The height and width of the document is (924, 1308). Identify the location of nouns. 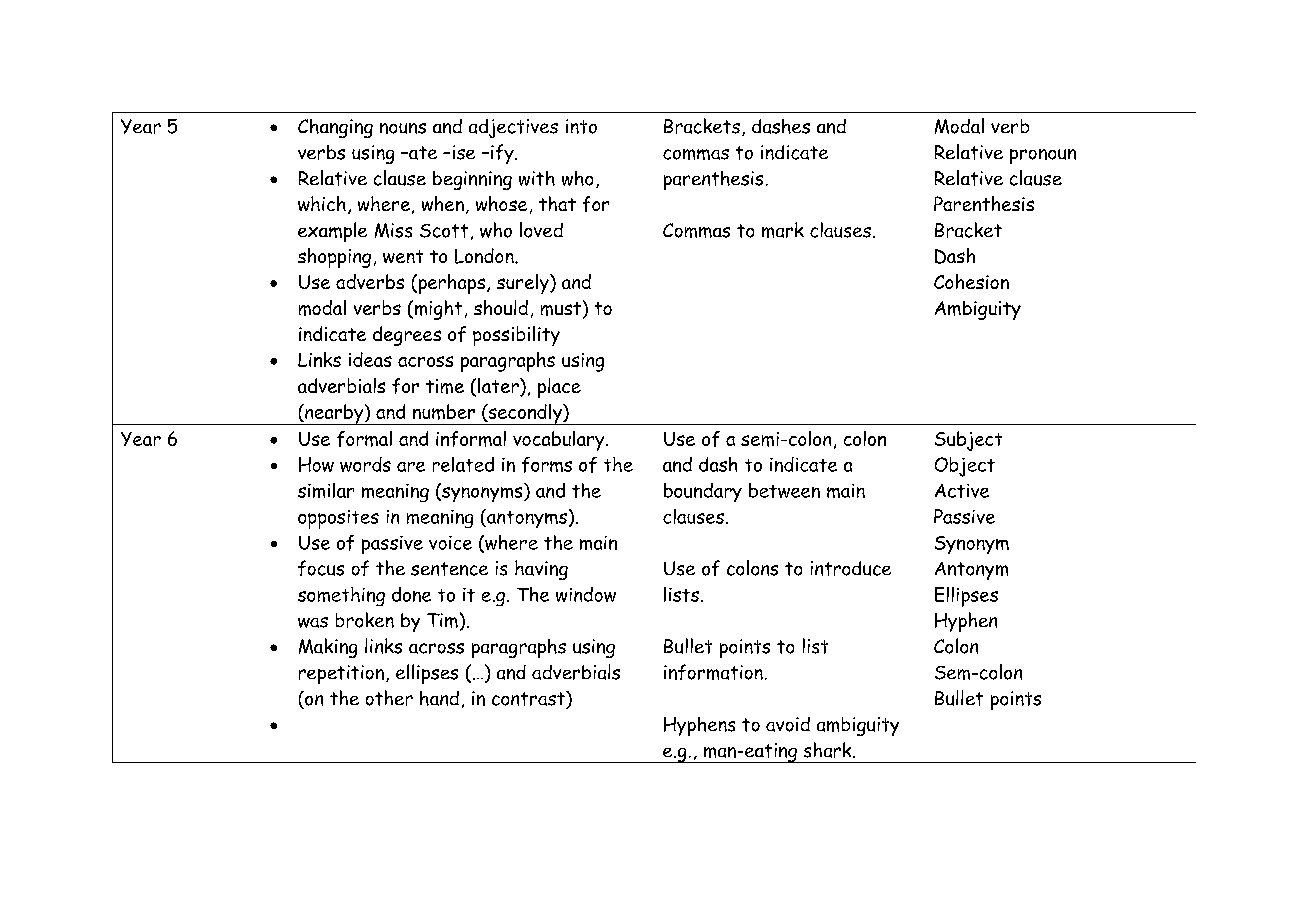
(403, 128).
